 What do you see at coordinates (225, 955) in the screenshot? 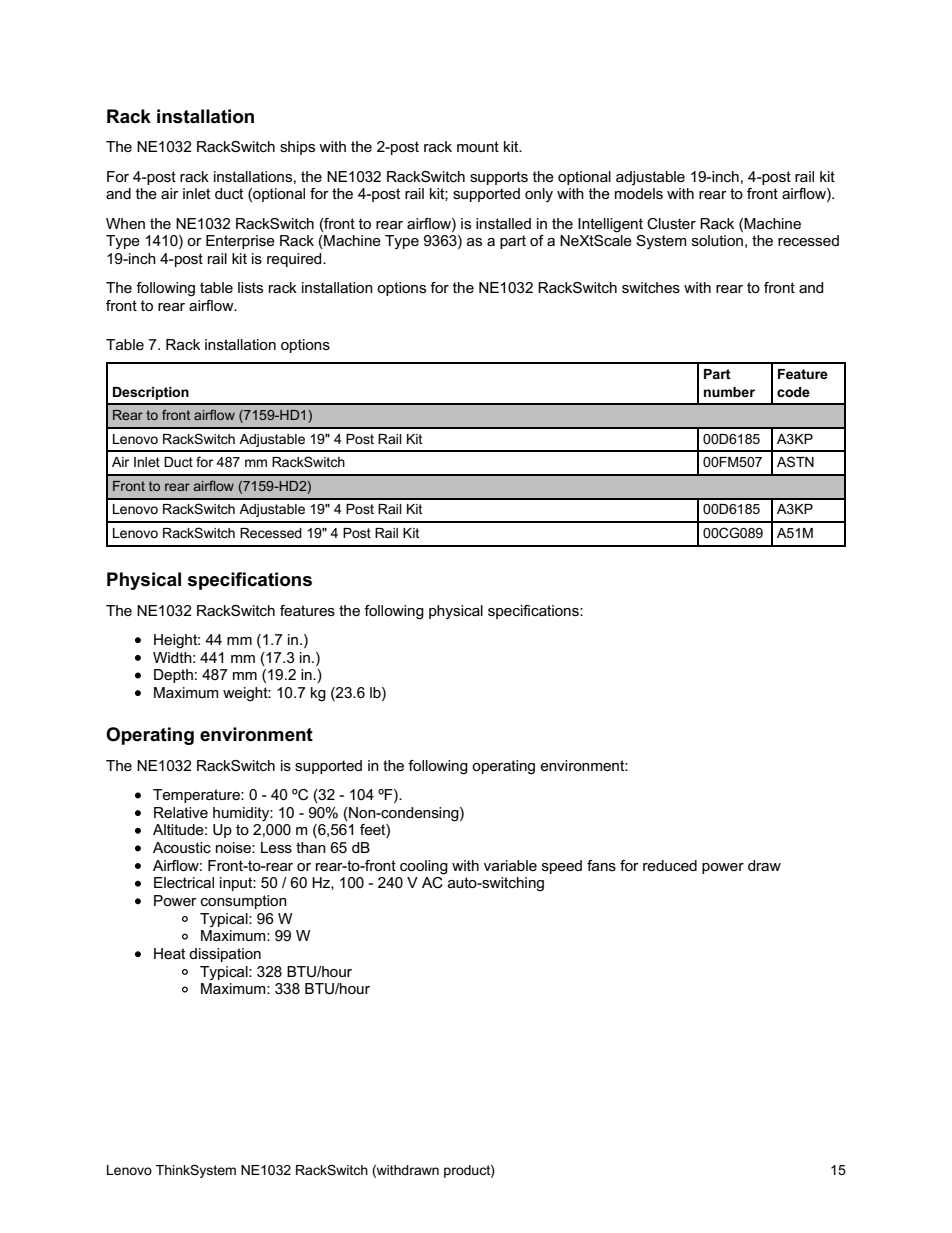
I see `dissipation` at bounding box center [225, 955].
